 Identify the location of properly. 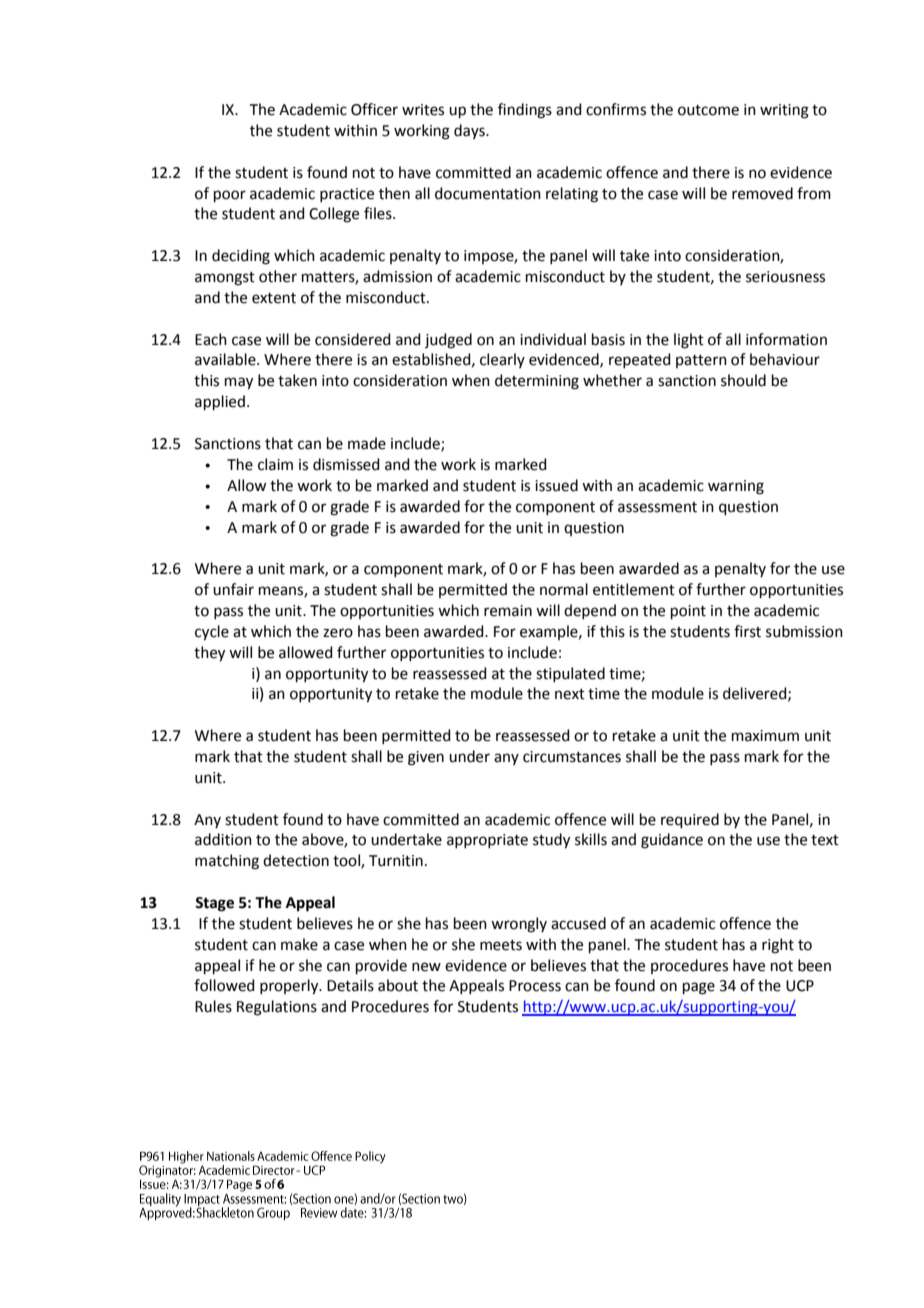
(290, 987).
